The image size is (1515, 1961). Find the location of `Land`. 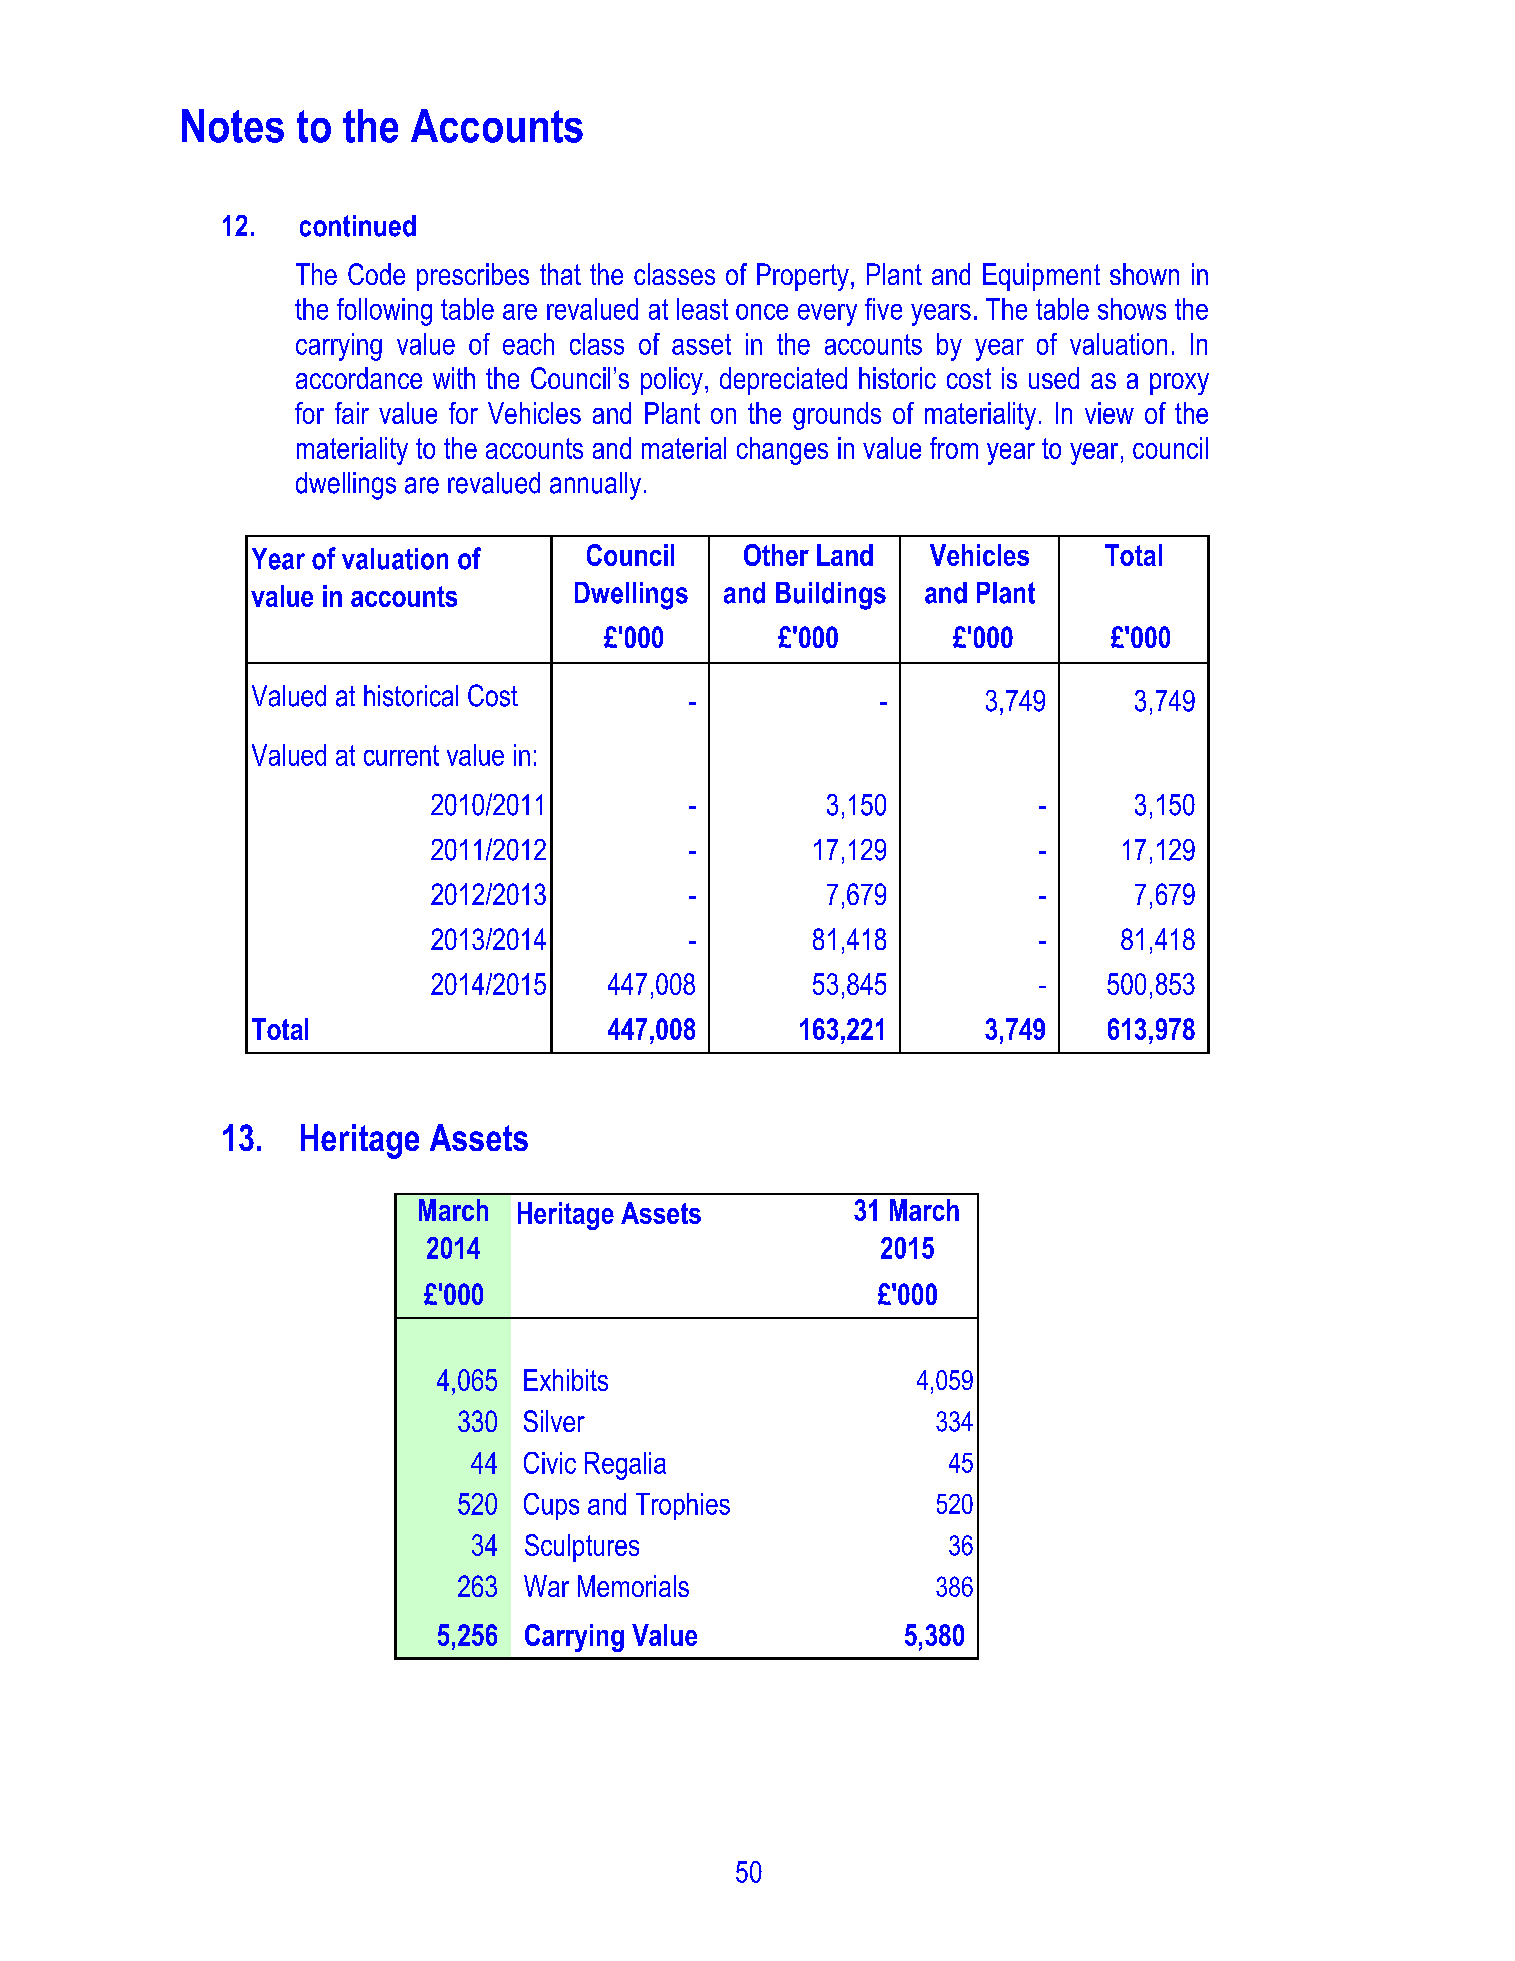

Land is located at coordinates (845, 555).
